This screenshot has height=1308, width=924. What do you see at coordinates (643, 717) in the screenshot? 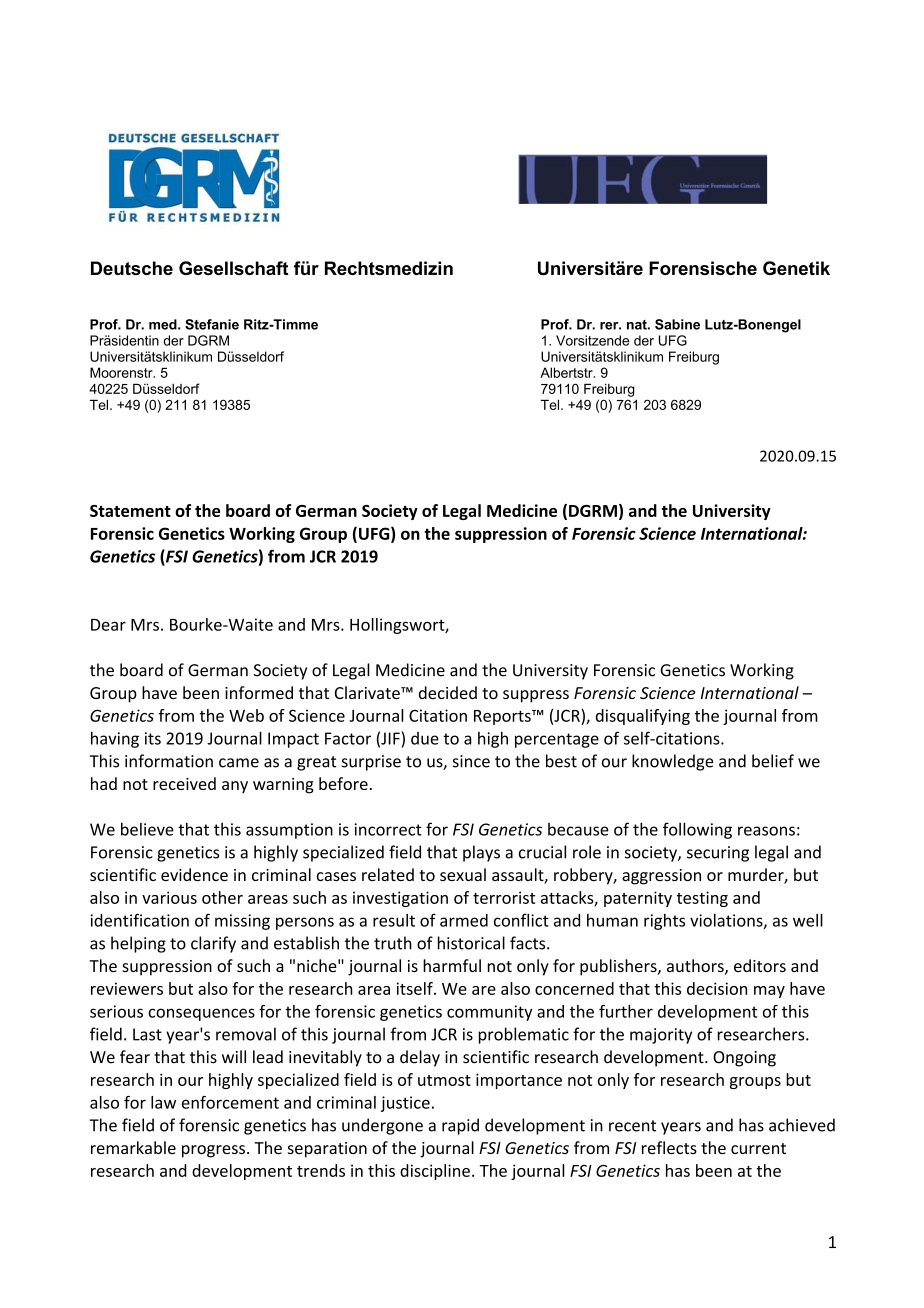
I see `disqualifying` at bounding box center [643, 717].
